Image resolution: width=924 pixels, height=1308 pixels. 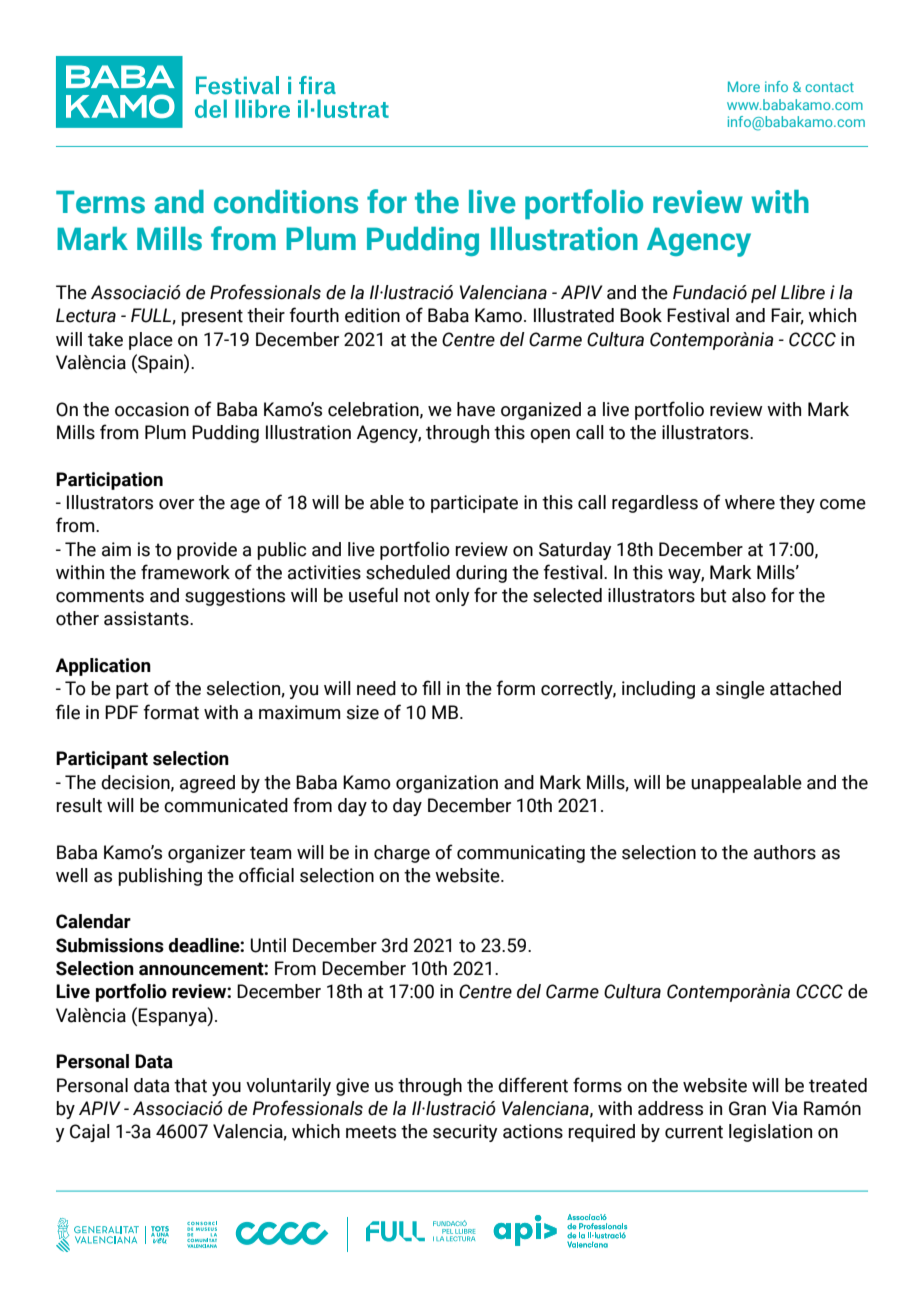 I want to click on have, so click(x=476, y=409).
